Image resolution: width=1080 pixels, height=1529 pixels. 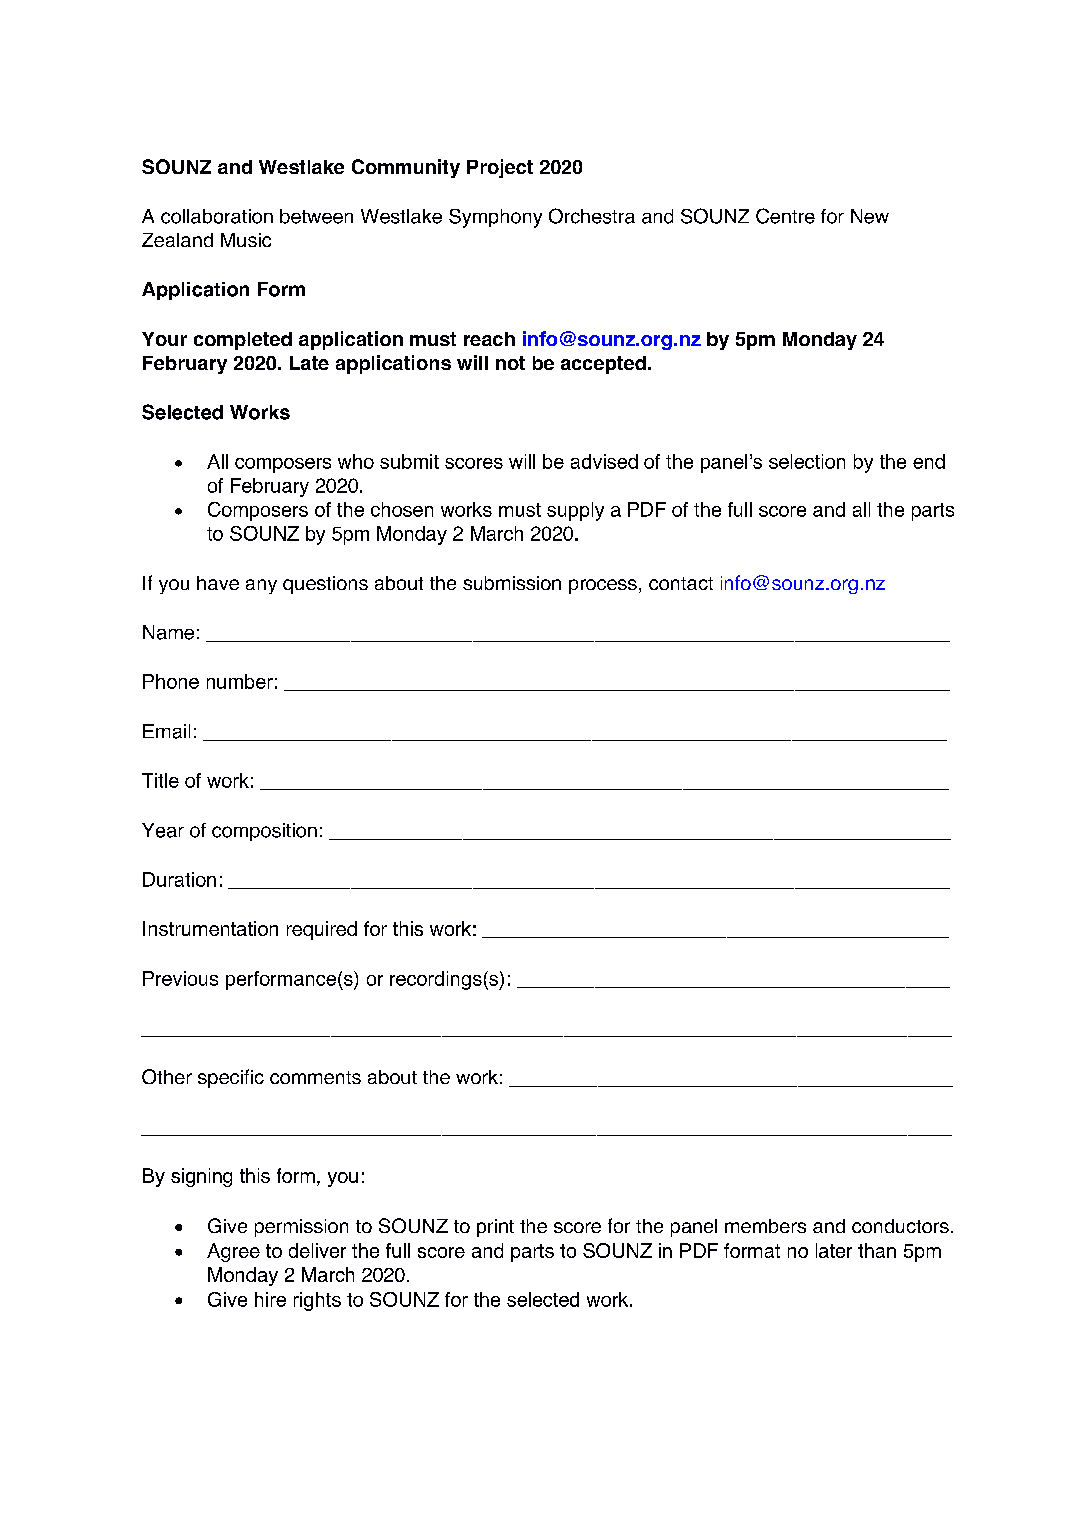 I want to click on than, so click(x=877, y=1250).
